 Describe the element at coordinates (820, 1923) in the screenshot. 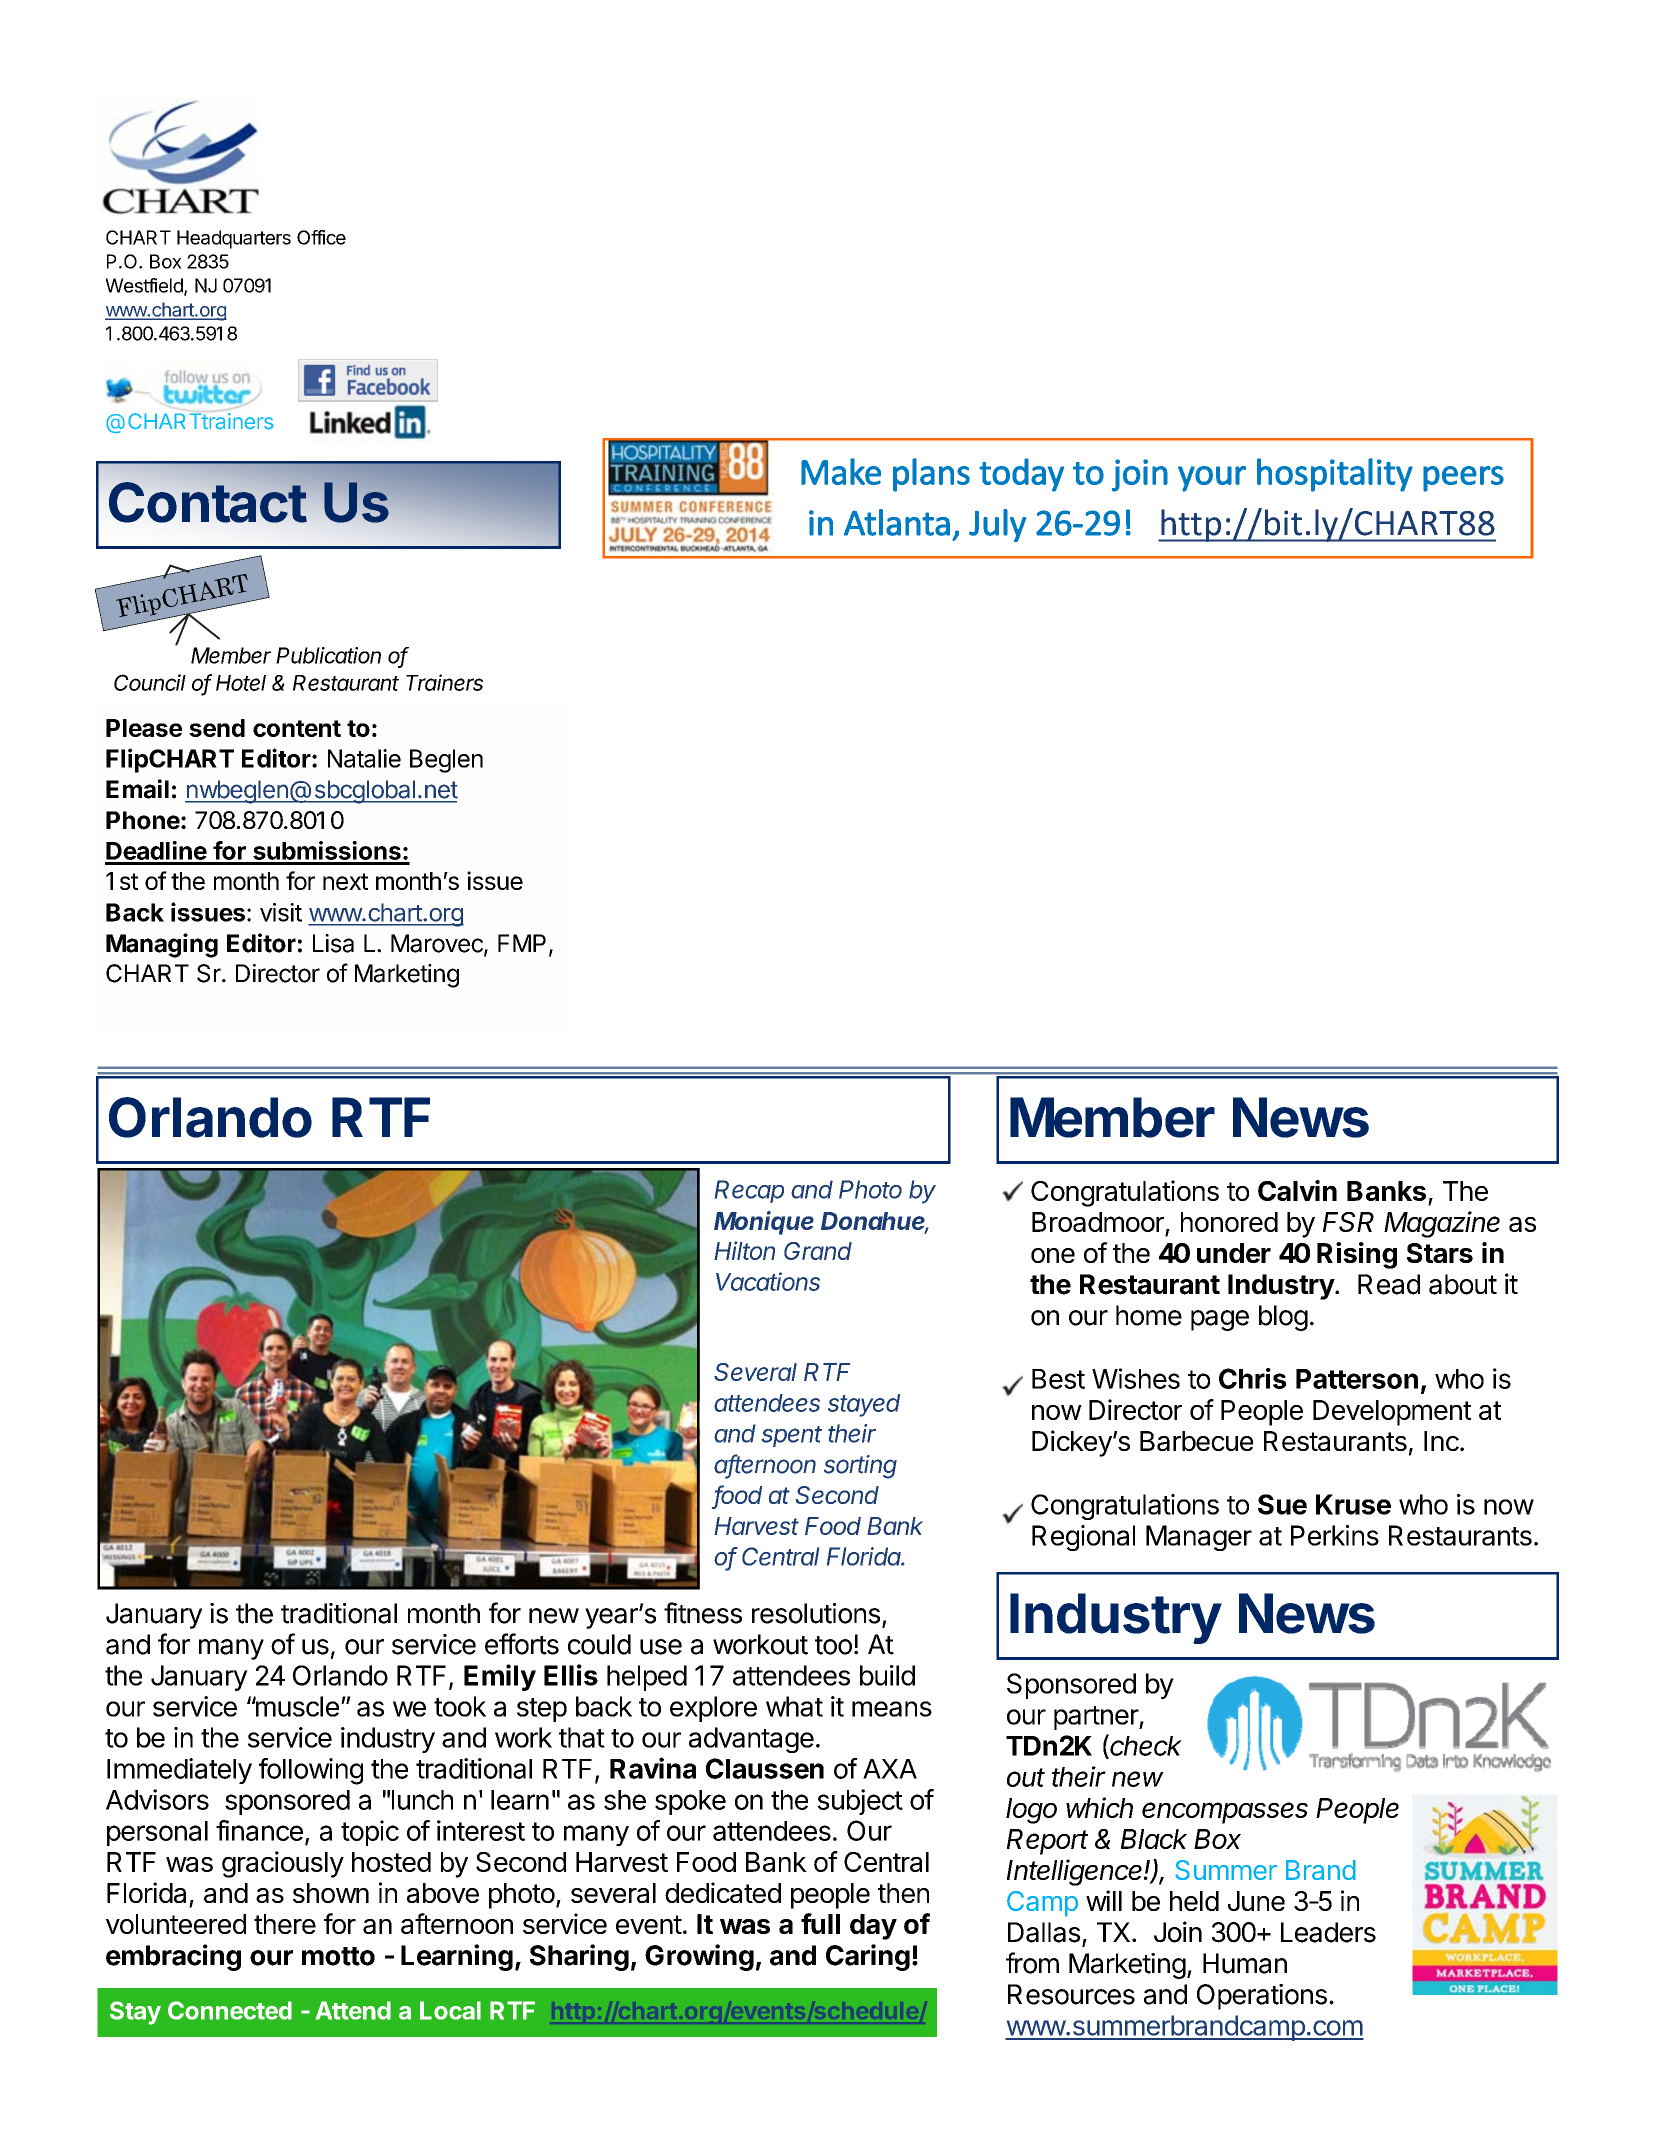

I see `full` at that location.
